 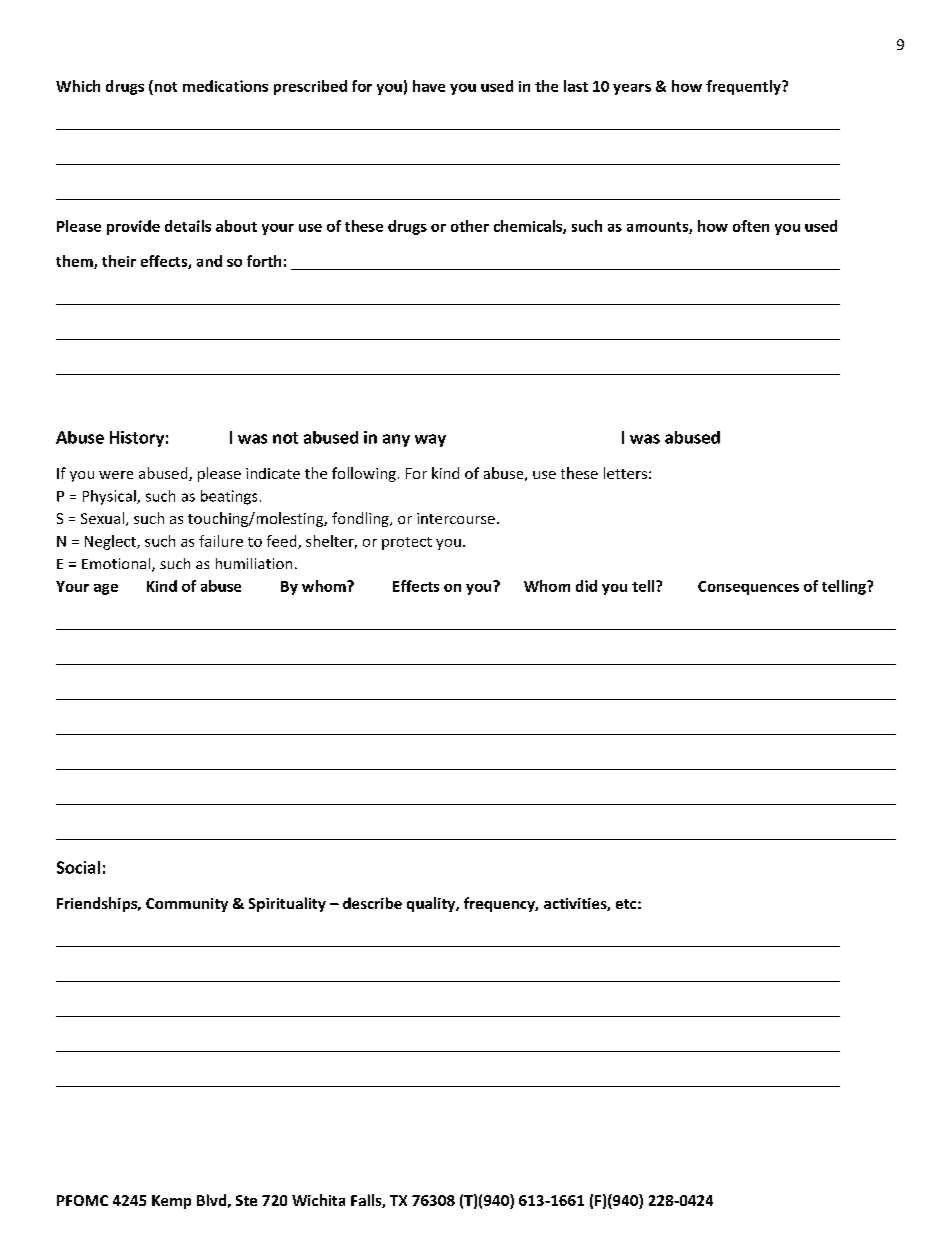 I want to click on Consequences, so click(x=748, y=588).
